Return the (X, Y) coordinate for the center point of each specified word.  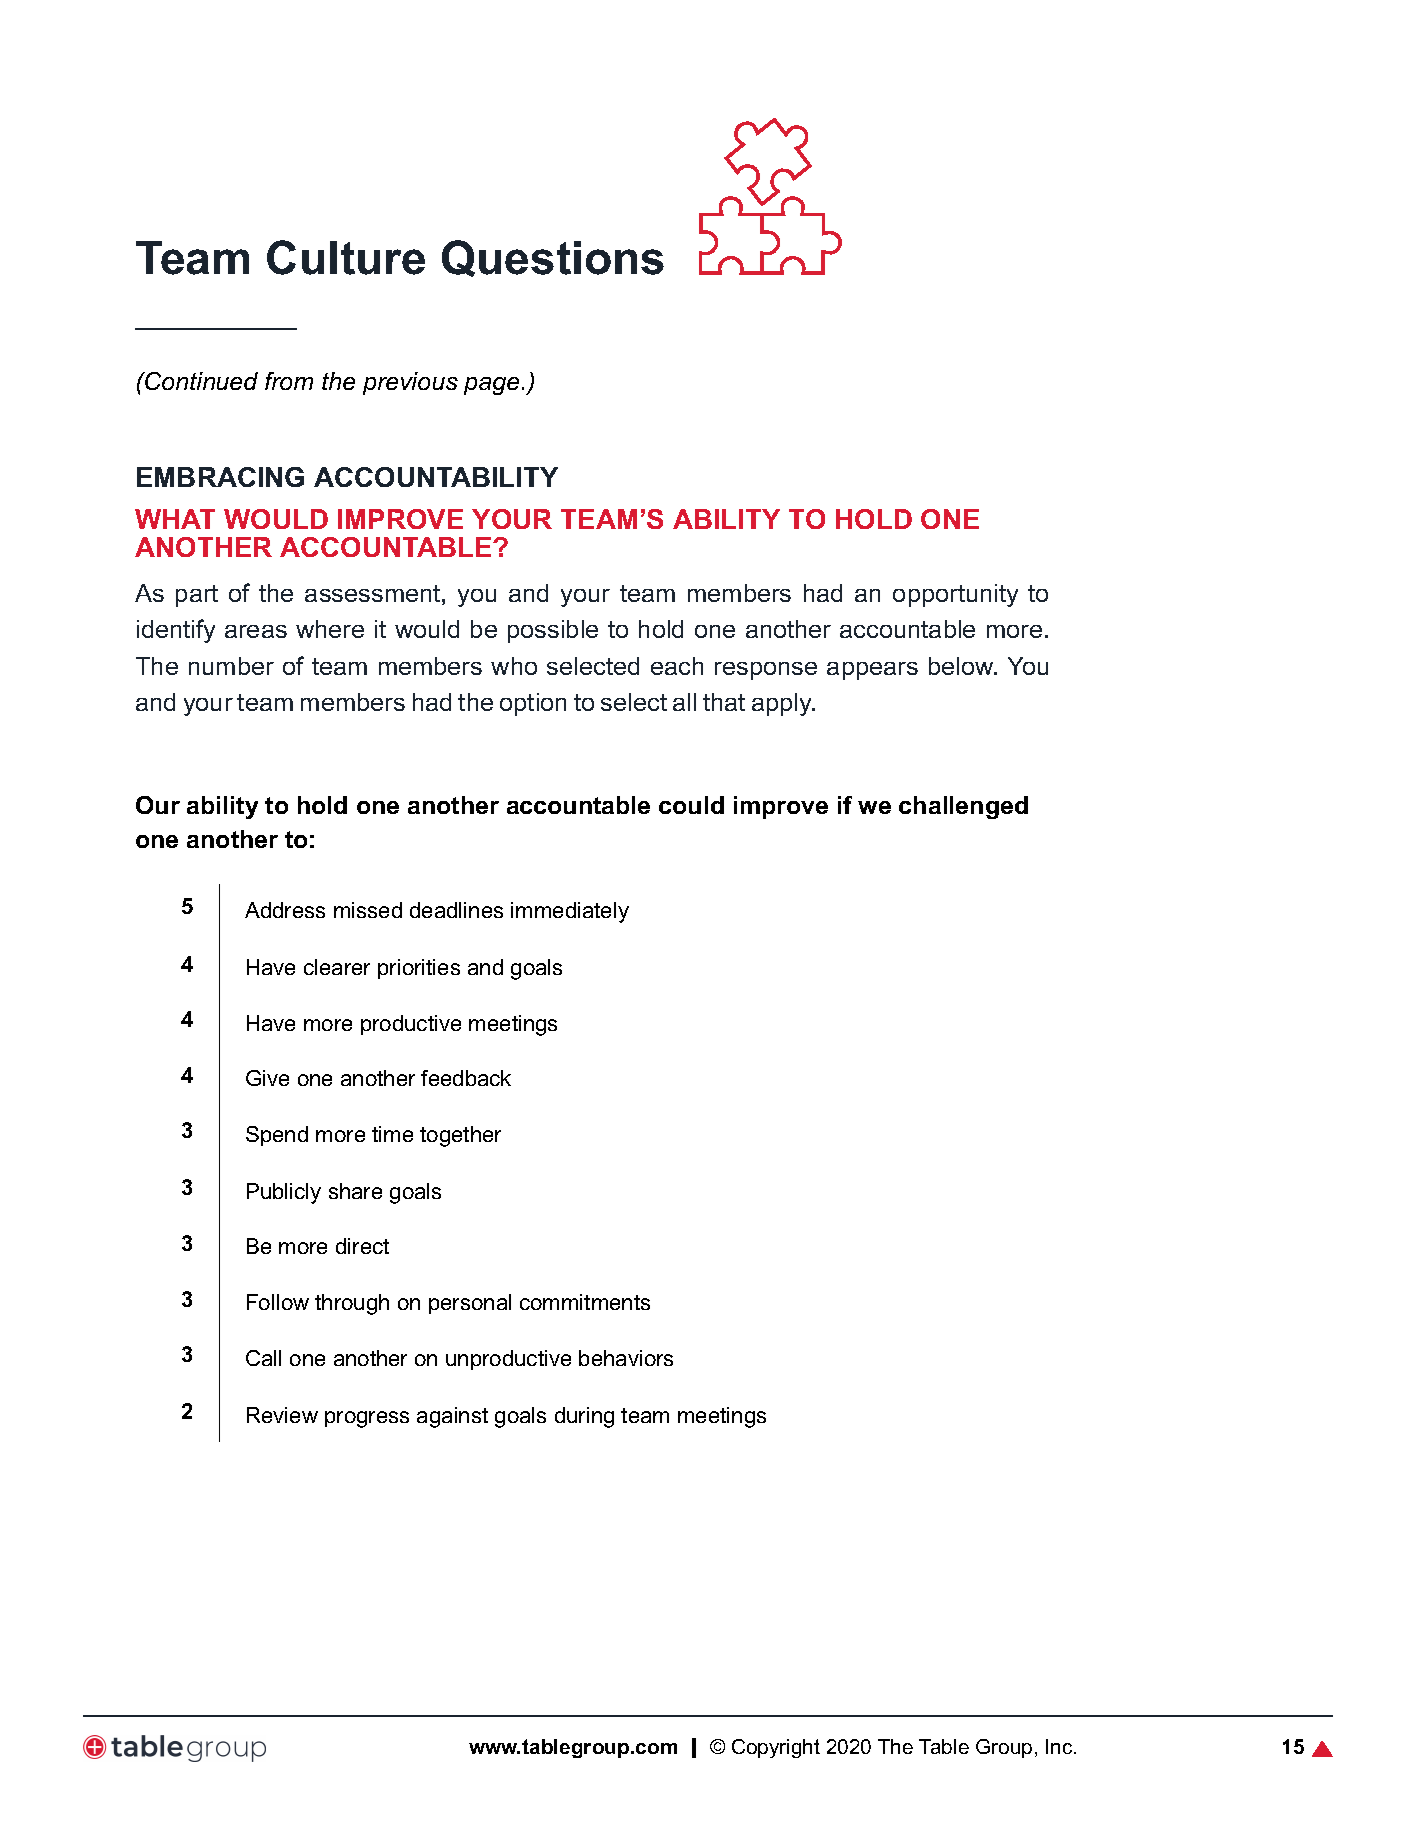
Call (263, 1358)
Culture (346, 257)
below (962, 666)
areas (256, 631)
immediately (570, 912)
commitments (585, 1302)
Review (282, 1415)
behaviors (626, 1358)
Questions (553, 258)
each (677, 666)
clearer (337, 967)
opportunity (955, 595)
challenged (963, 807)
